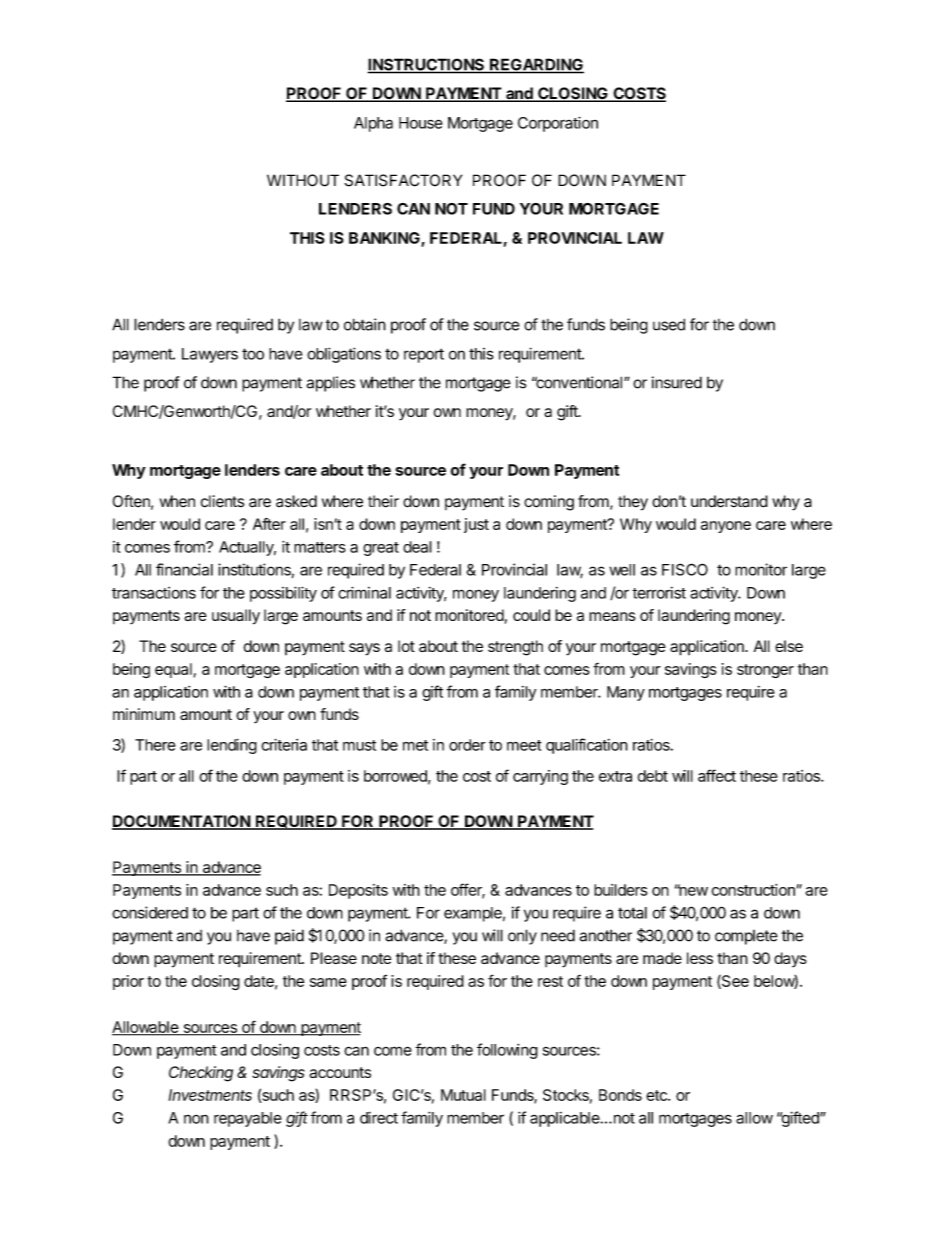 The image size is (952, 1233). What do you see at coordinates (373, 124) in the document?
I see `Alpha` at bounding box center [373, 124].
